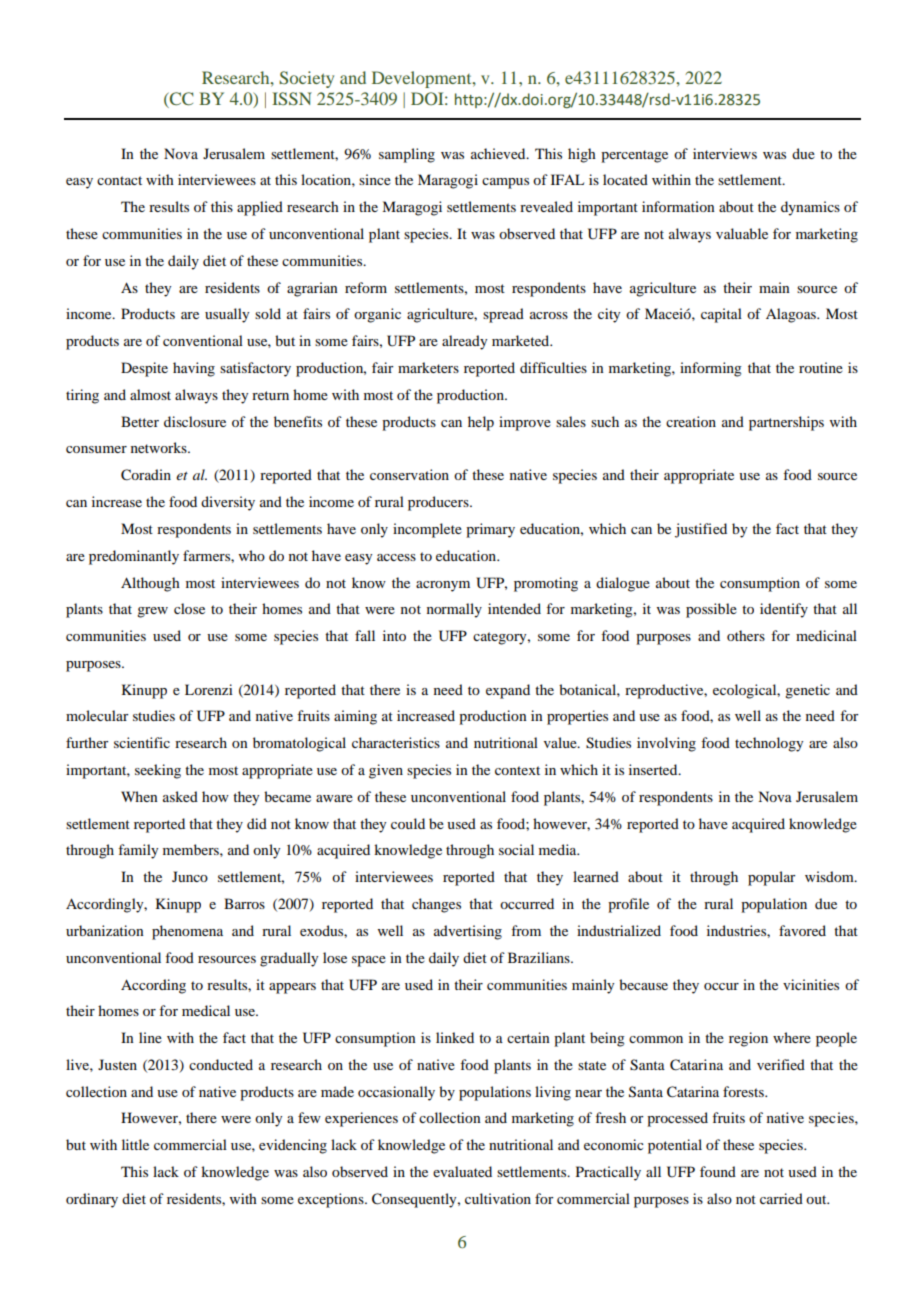  I want to click on interviews, so click(725, 153).
